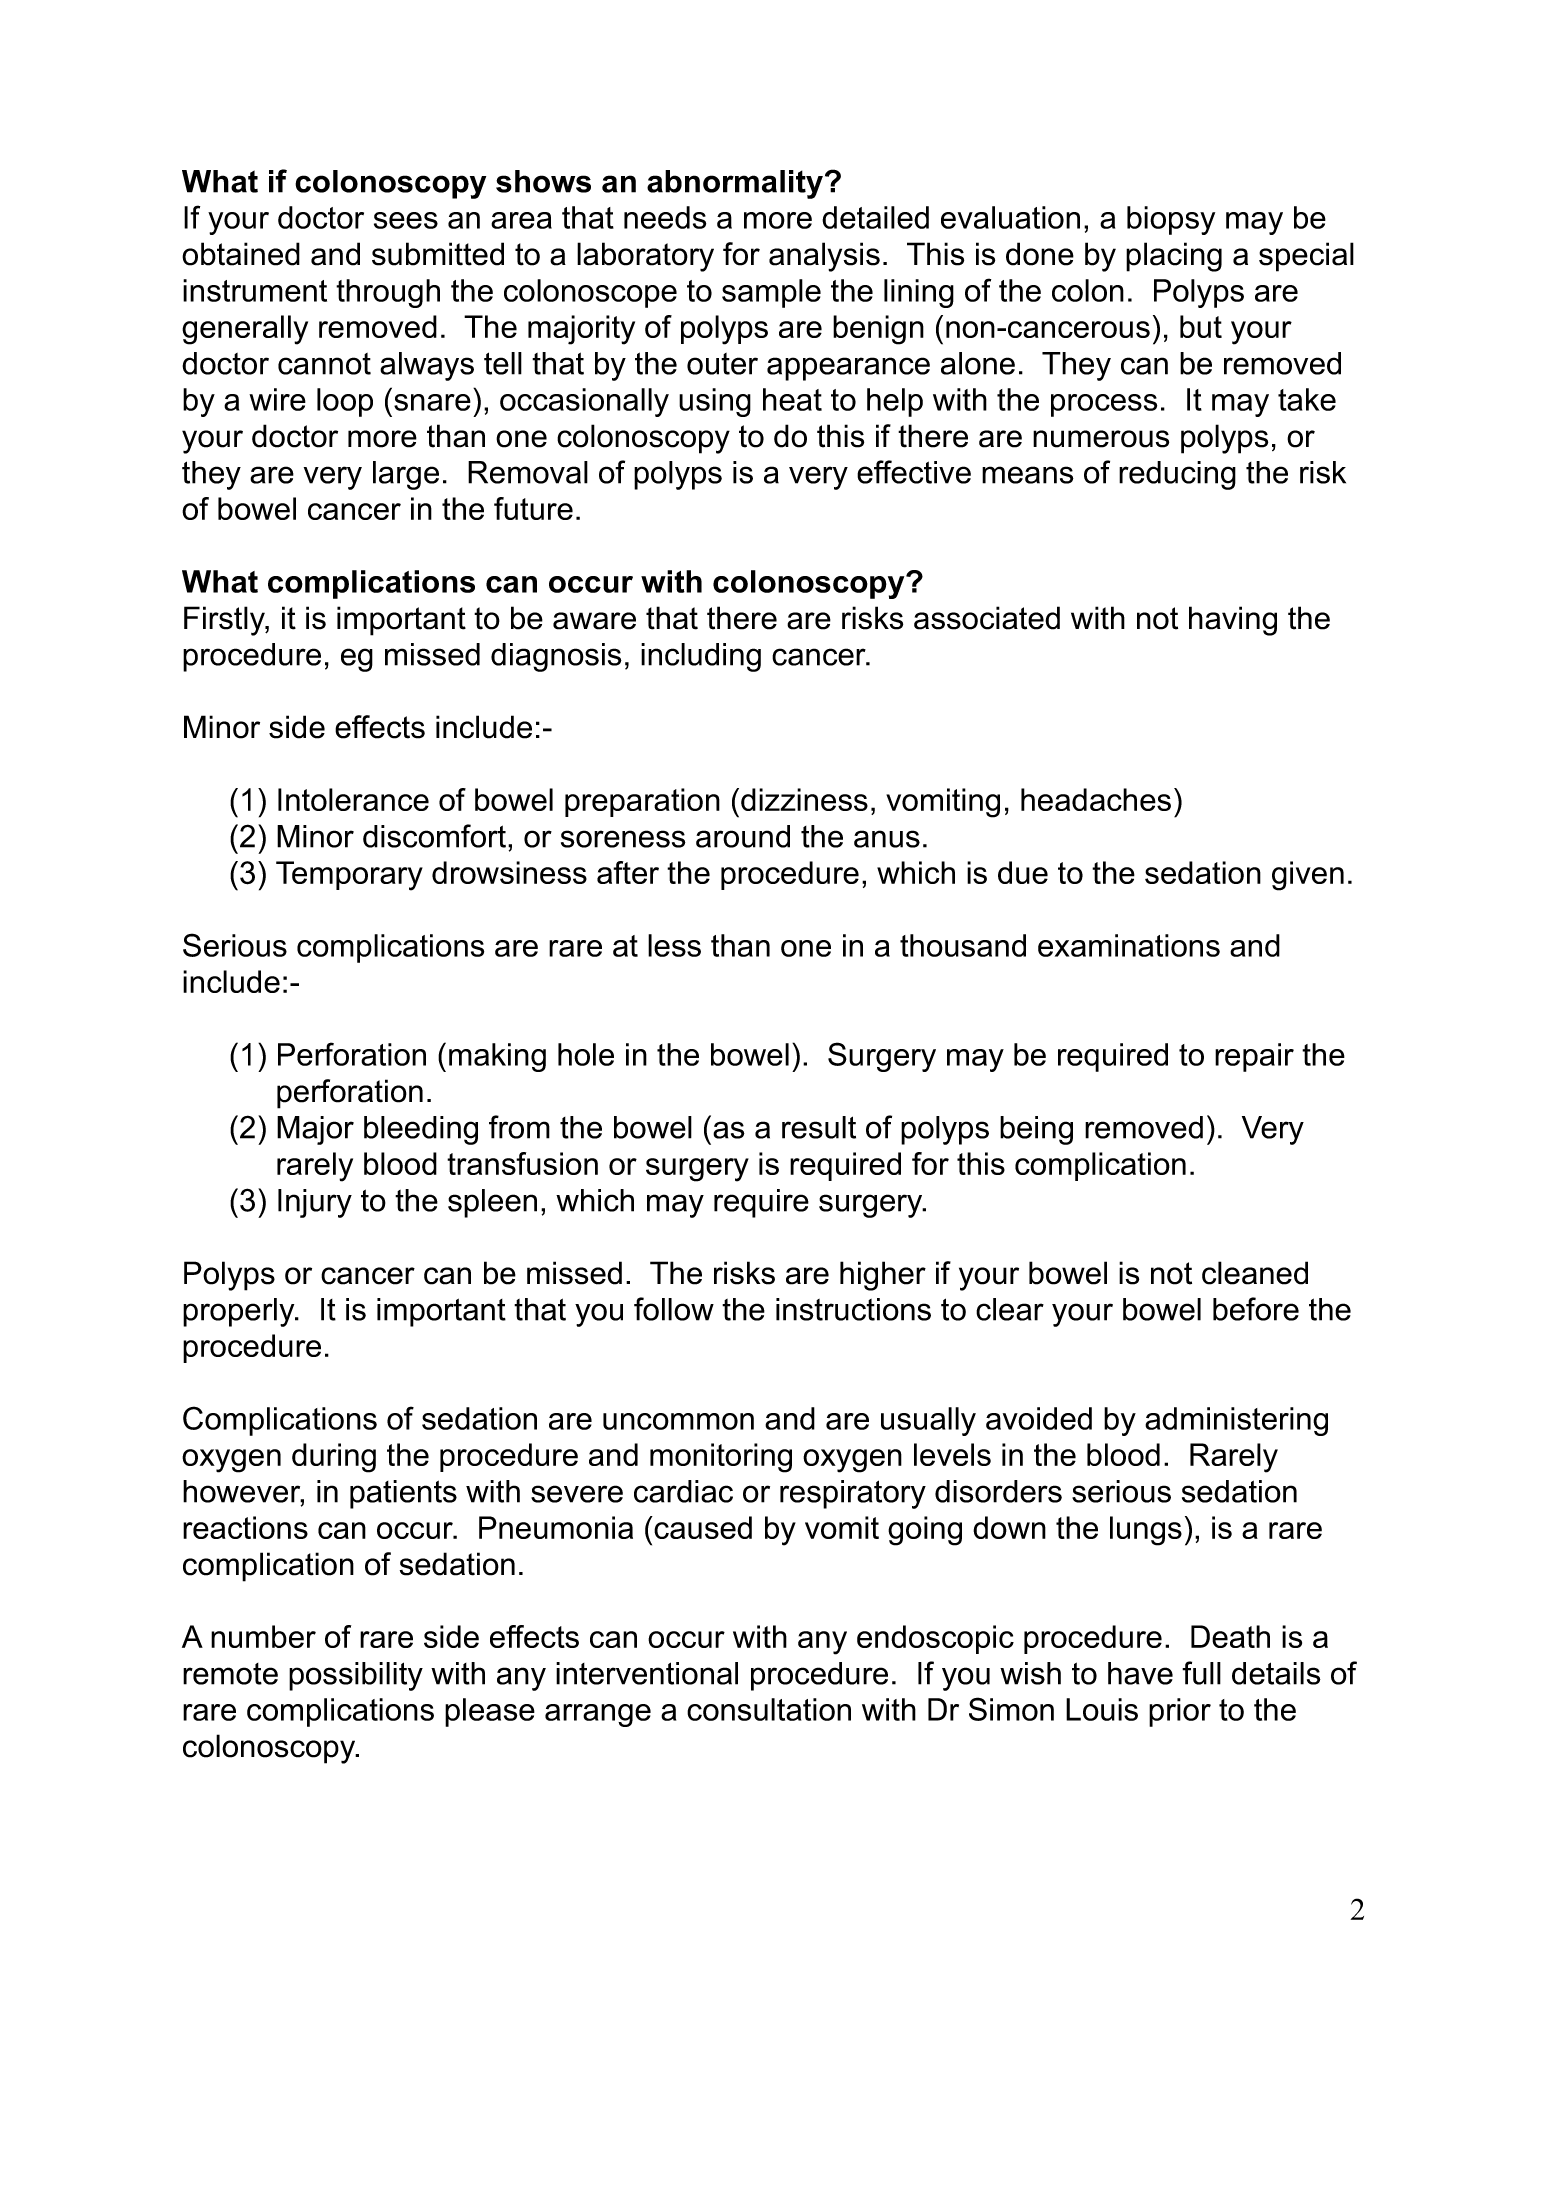  What do you see at coordinates (824, 257) in the screenshot?
I see `analysis` at bounding box center [824, 257].
